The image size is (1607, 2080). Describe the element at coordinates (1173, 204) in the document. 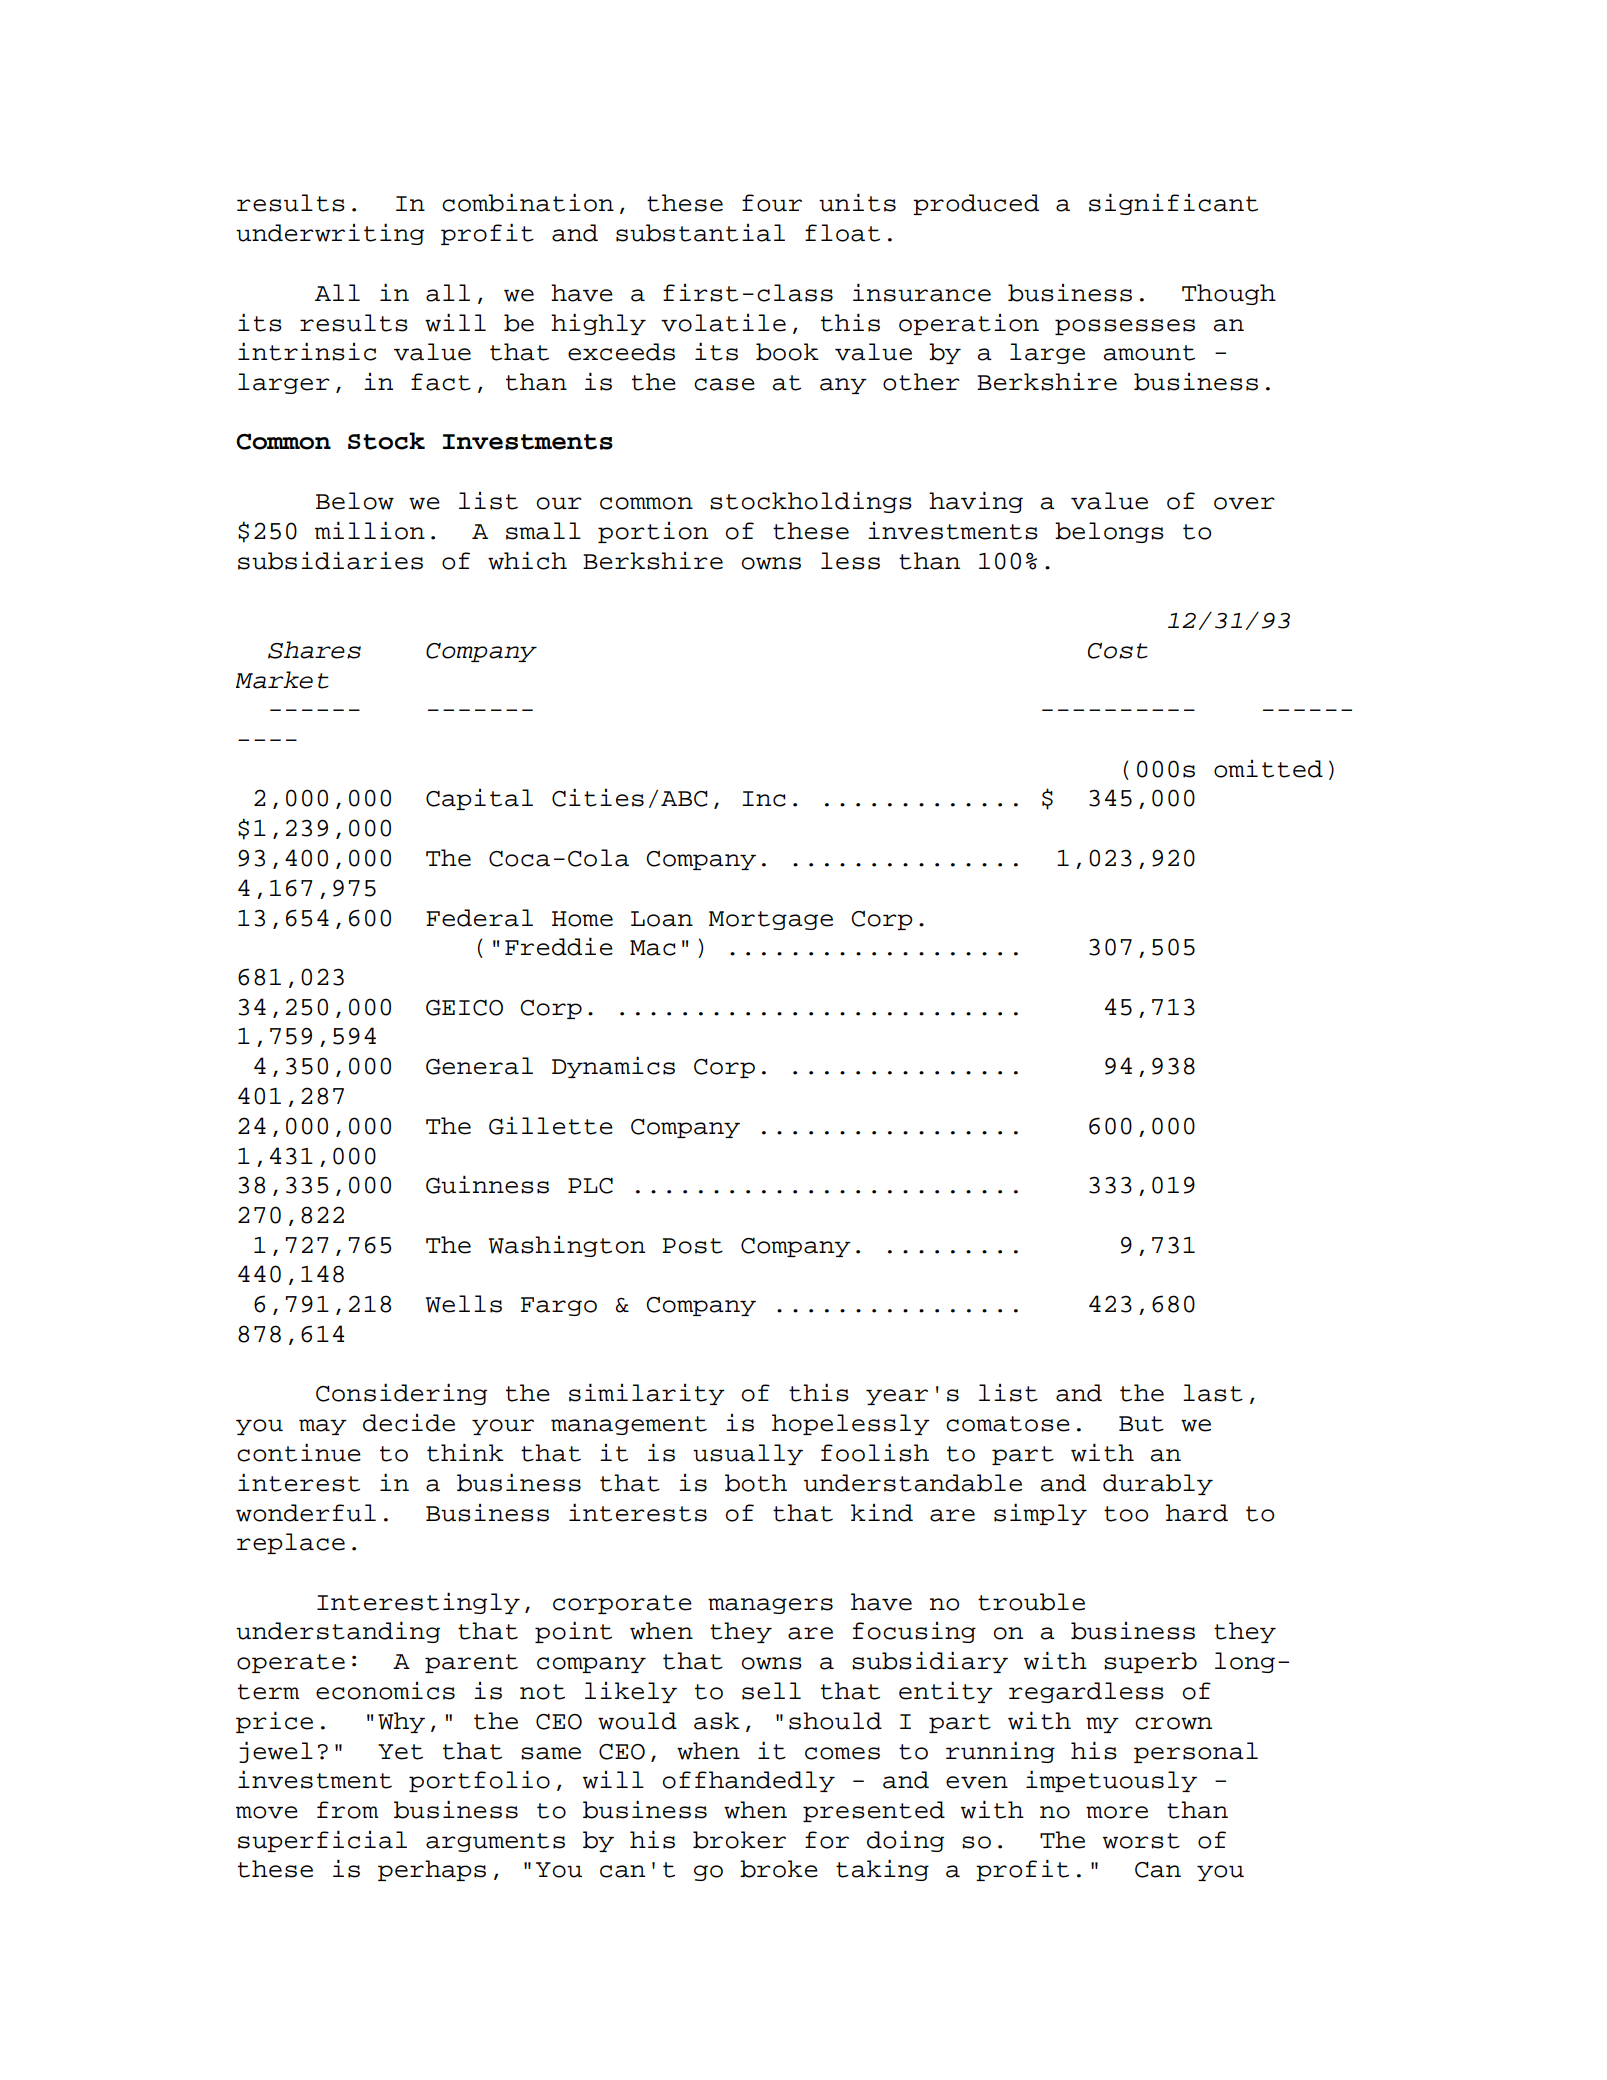

I see `significant` at that location.
